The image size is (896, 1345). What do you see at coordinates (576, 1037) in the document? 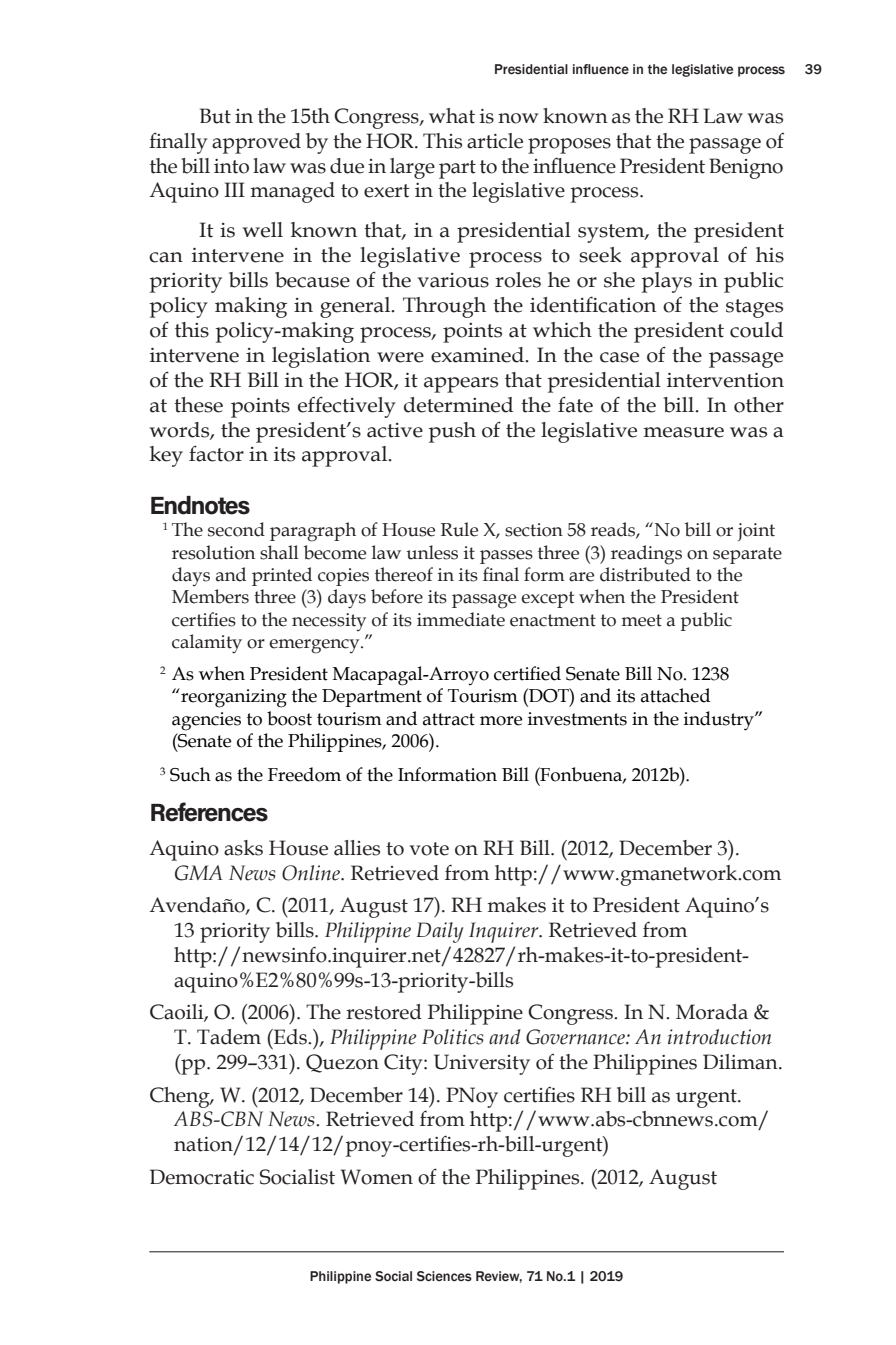
I see `Governance` at bounding box center [576, 1037].
